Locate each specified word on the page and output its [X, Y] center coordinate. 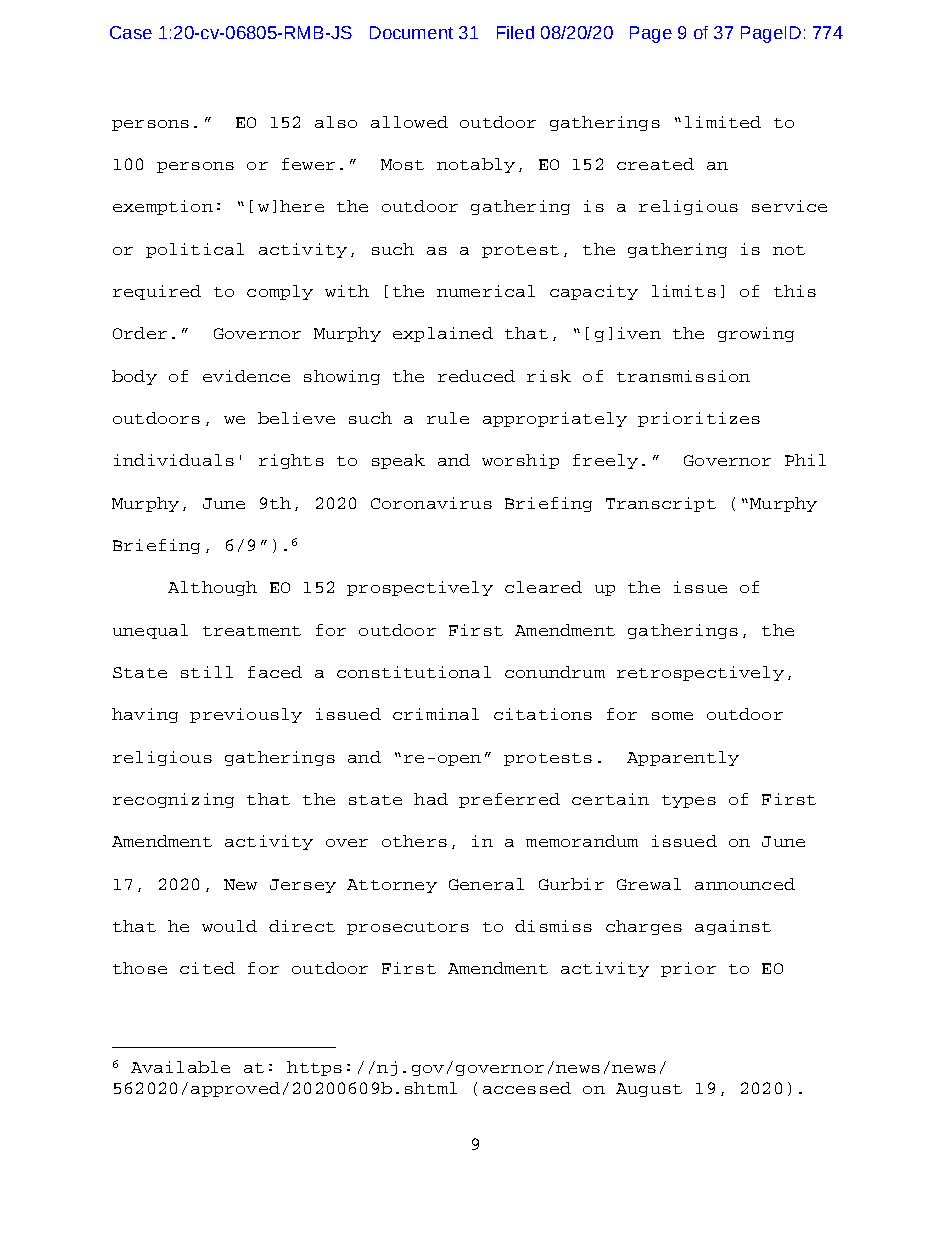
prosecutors [408, 928]
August [649, 1090]
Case [131, 32]
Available [180, 1067]
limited [723, 122]
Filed [515, 32]
